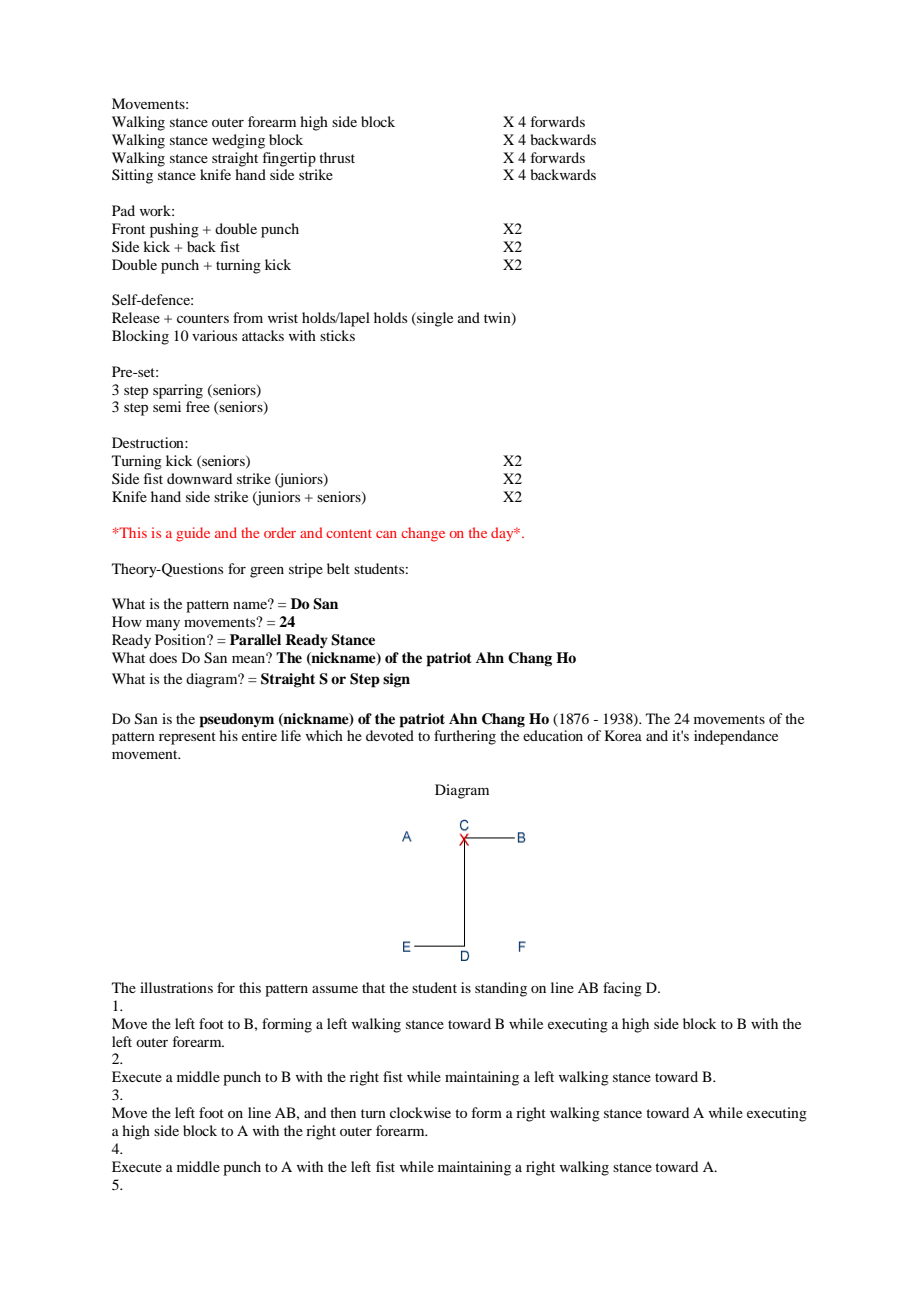 This document has width=924, height=1308. What do you see at coordinates (163, 625) in the document?
I see `many` at bounding box center [163, 625].
